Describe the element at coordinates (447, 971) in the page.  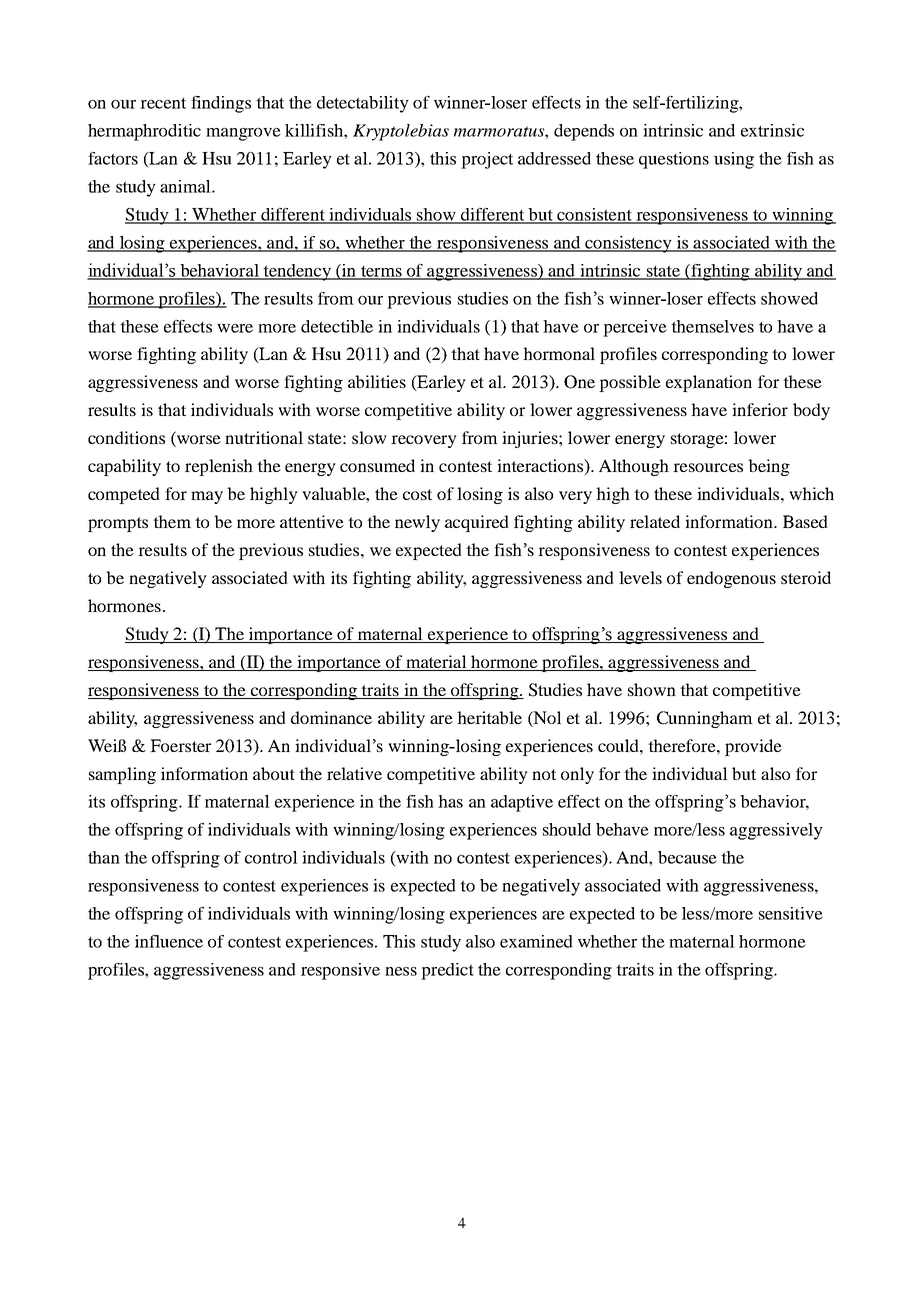
I see `predict` at that location.
